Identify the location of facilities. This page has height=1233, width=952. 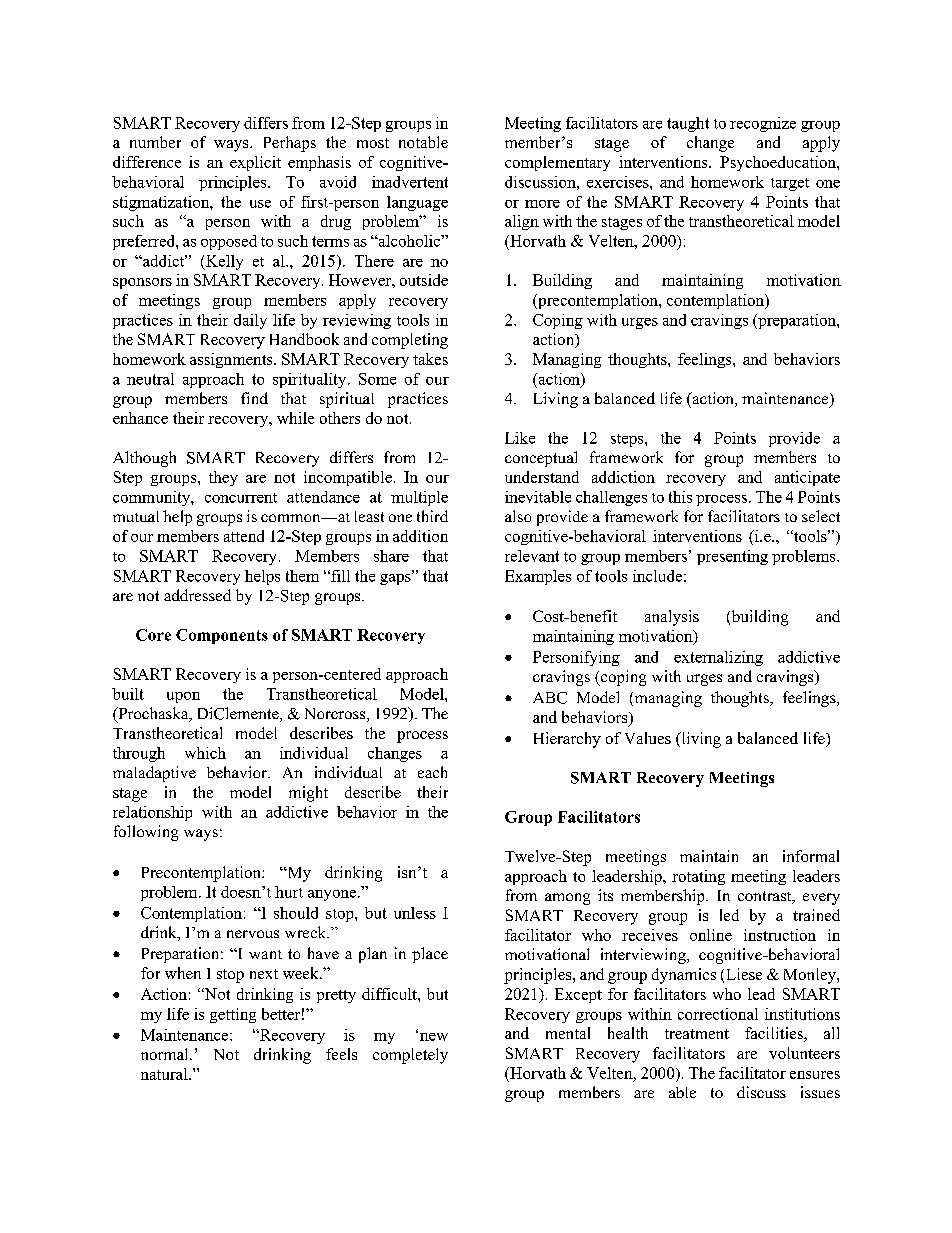
(775, 1034).
